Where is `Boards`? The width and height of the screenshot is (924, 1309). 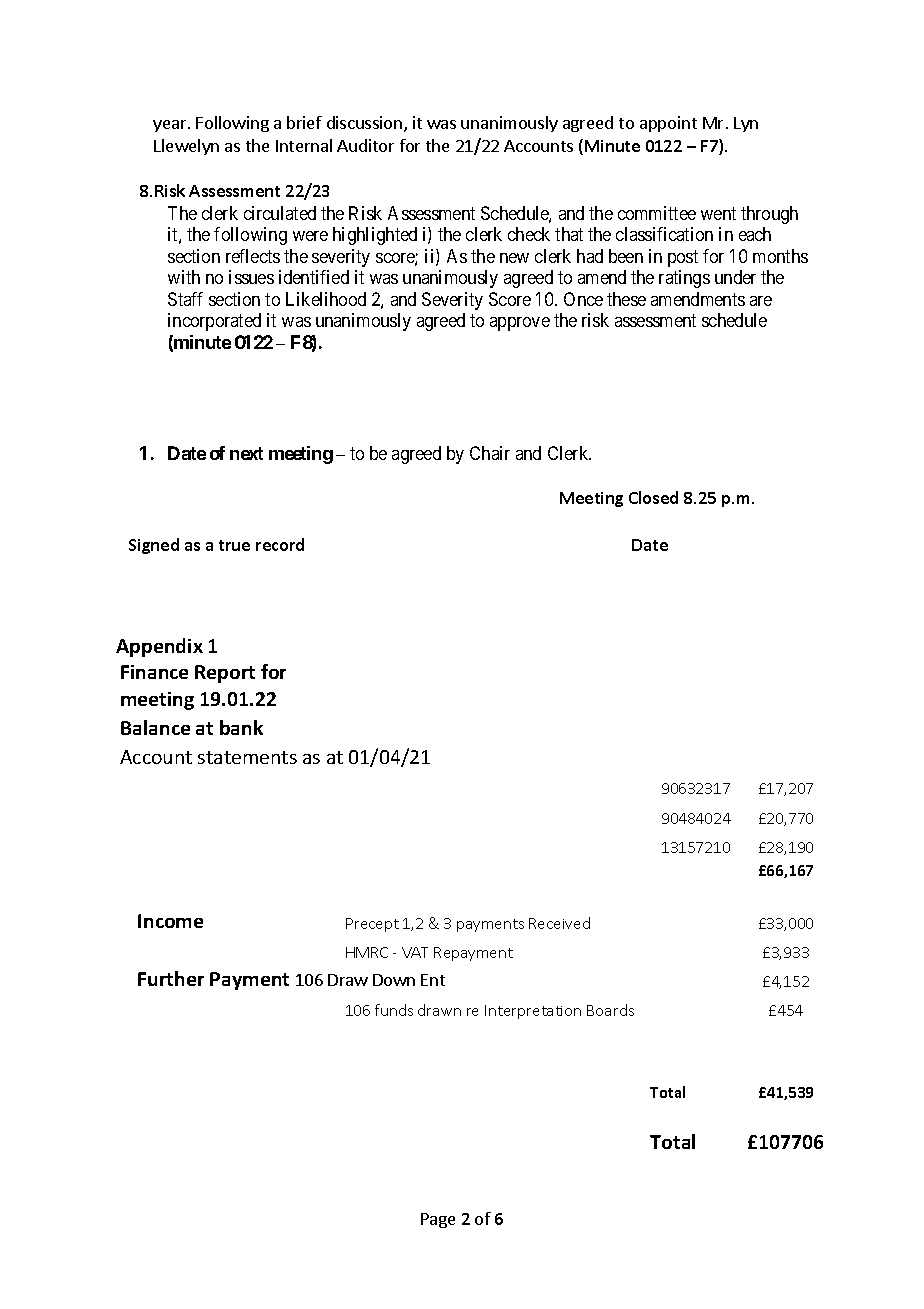 Boards is located at coordinates (610, 1010).
